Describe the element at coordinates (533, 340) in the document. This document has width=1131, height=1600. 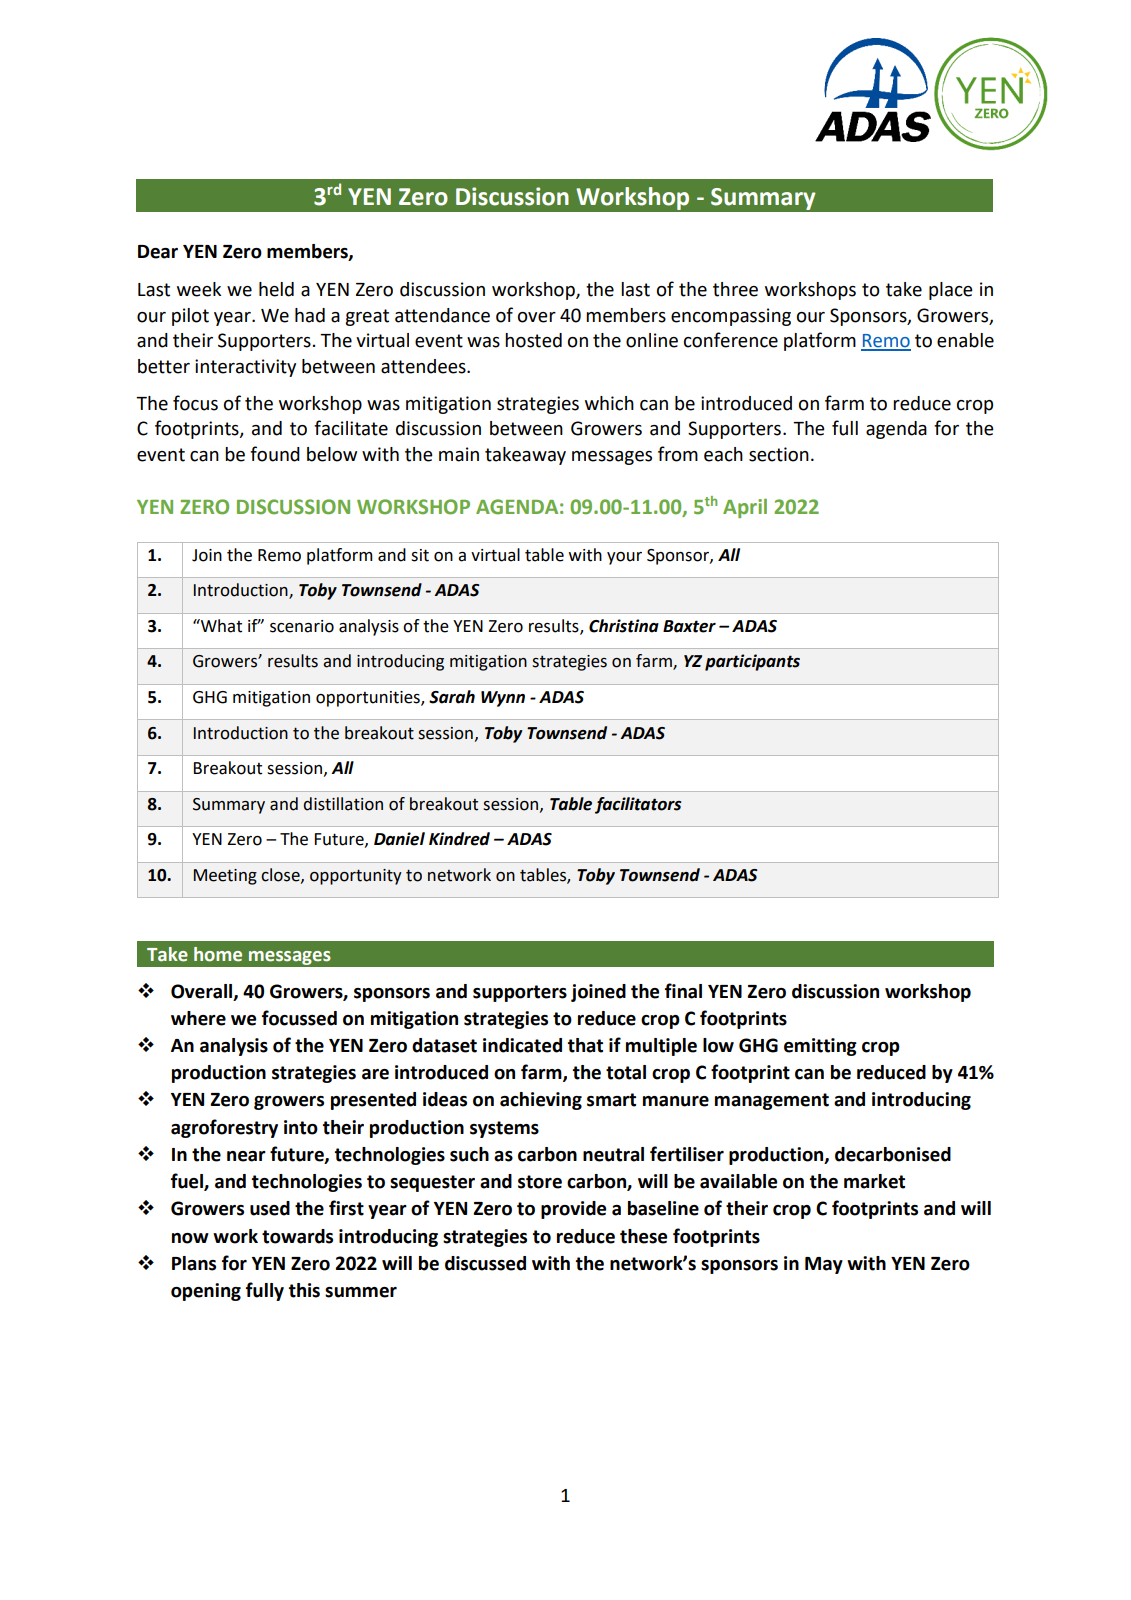
I see `hosted` at that location.
